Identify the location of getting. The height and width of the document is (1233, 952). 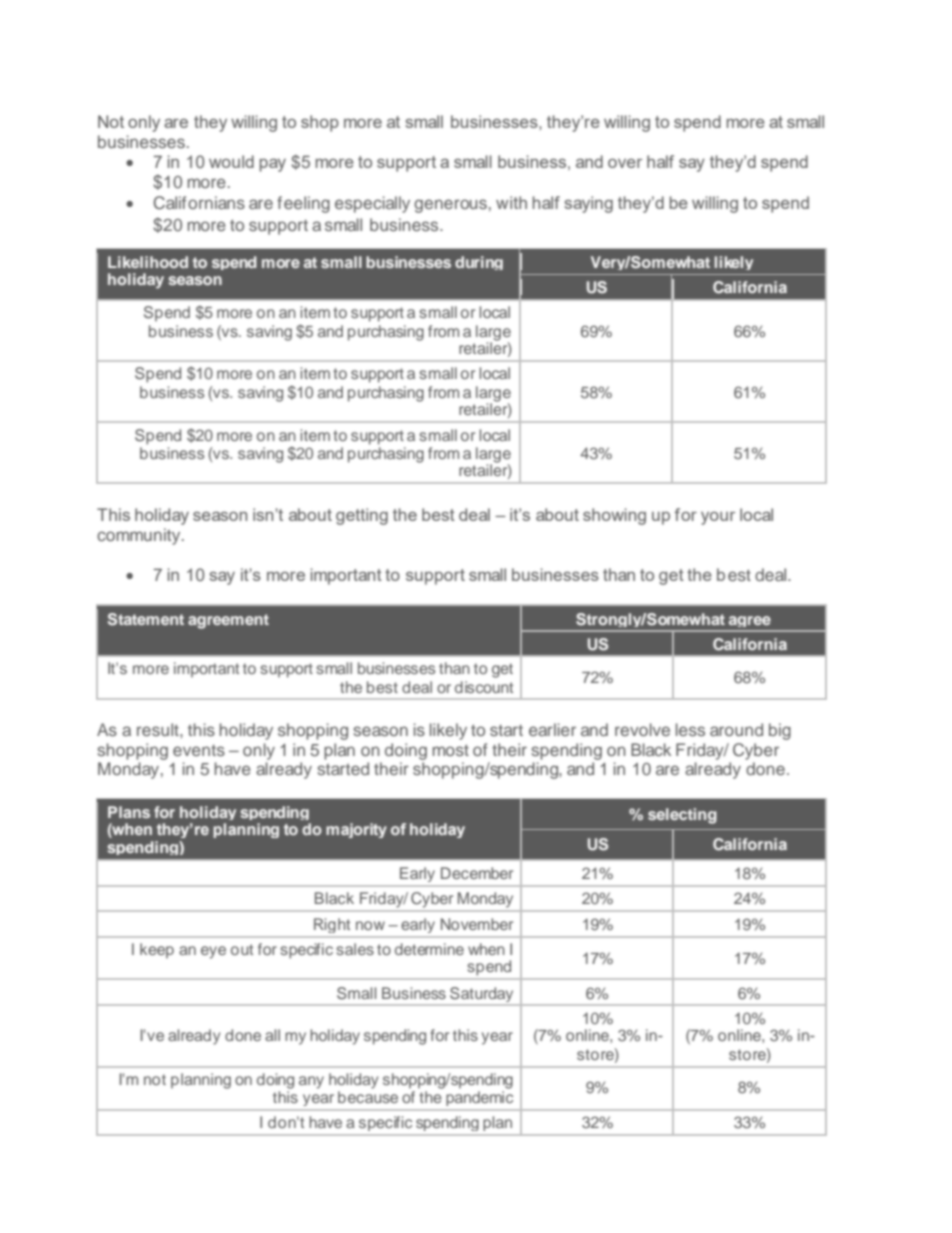
(362, 516).
